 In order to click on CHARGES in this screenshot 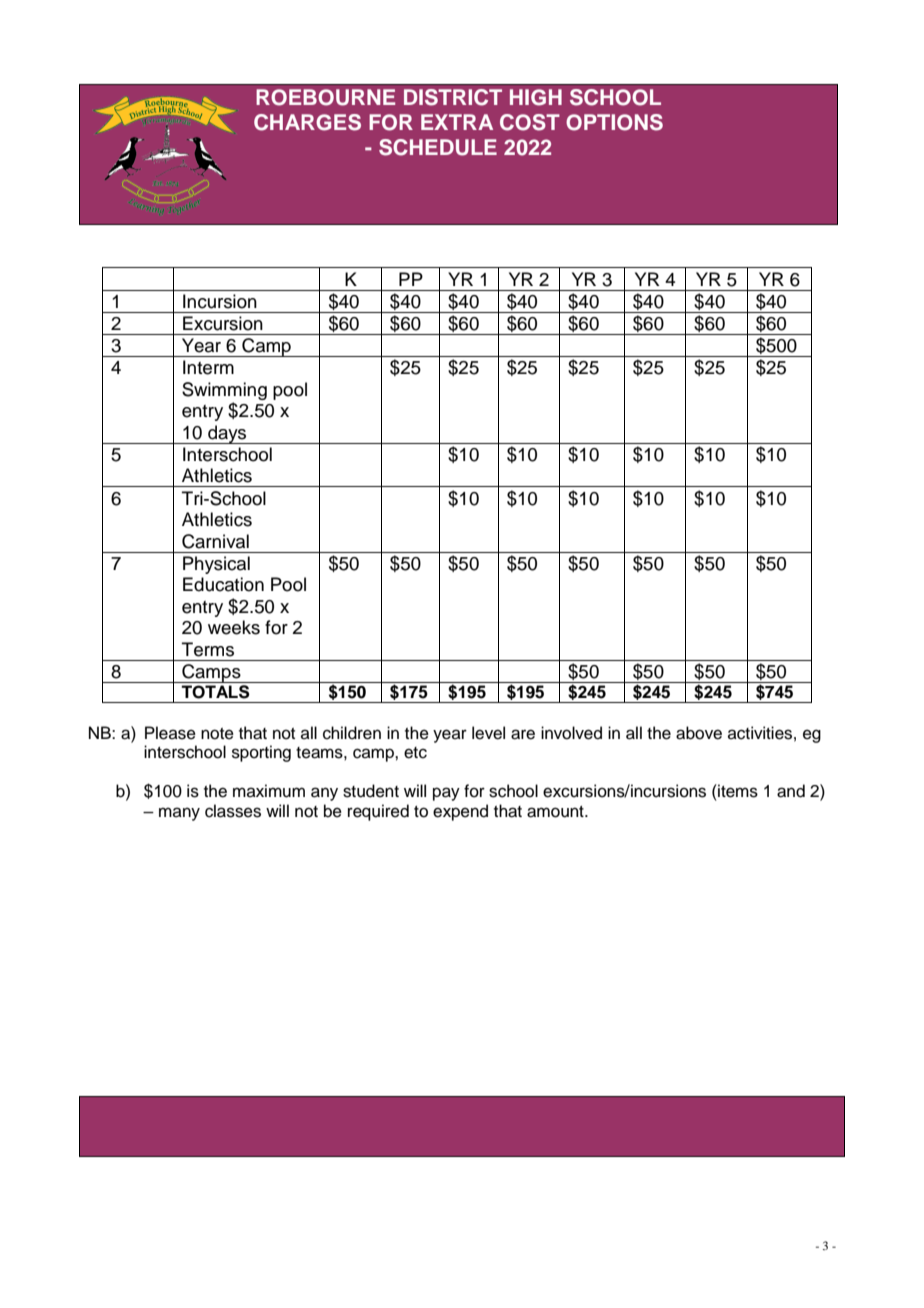, I will do `click(307, 122)`.
